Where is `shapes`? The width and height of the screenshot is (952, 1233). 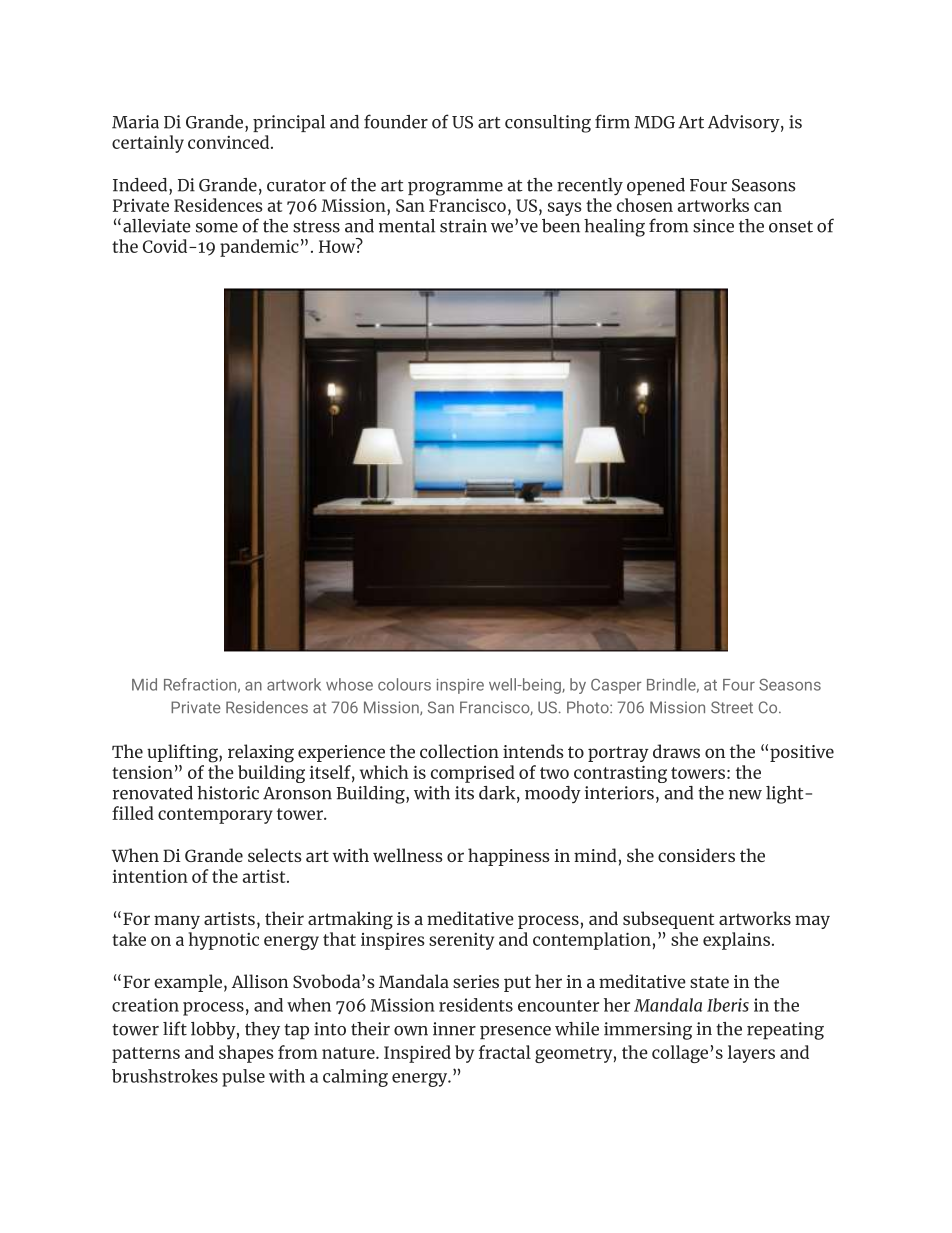
shapes is located at coordinates (246, 1054).
